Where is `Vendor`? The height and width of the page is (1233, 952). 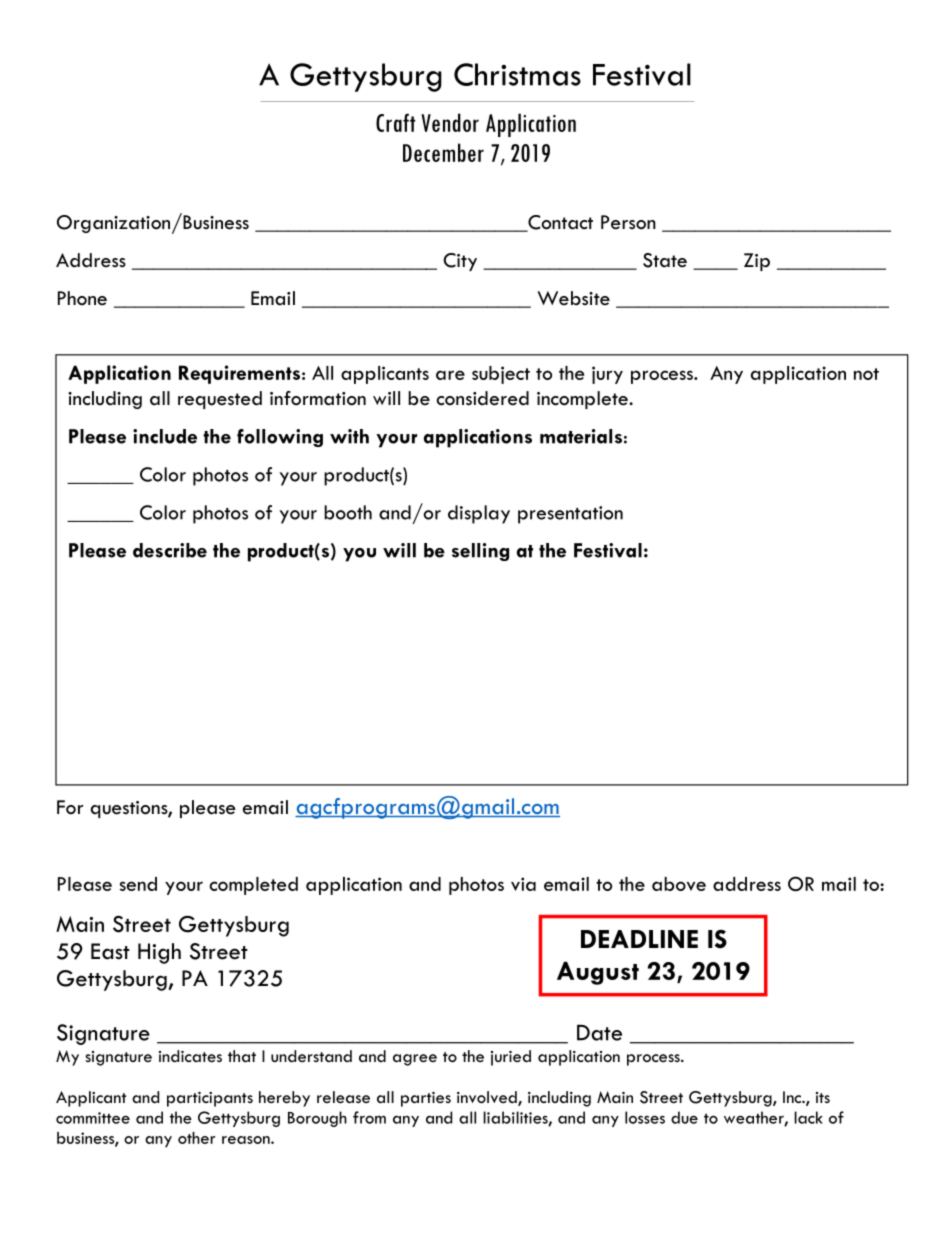 Vendor is located at coordinates (450, 122).
